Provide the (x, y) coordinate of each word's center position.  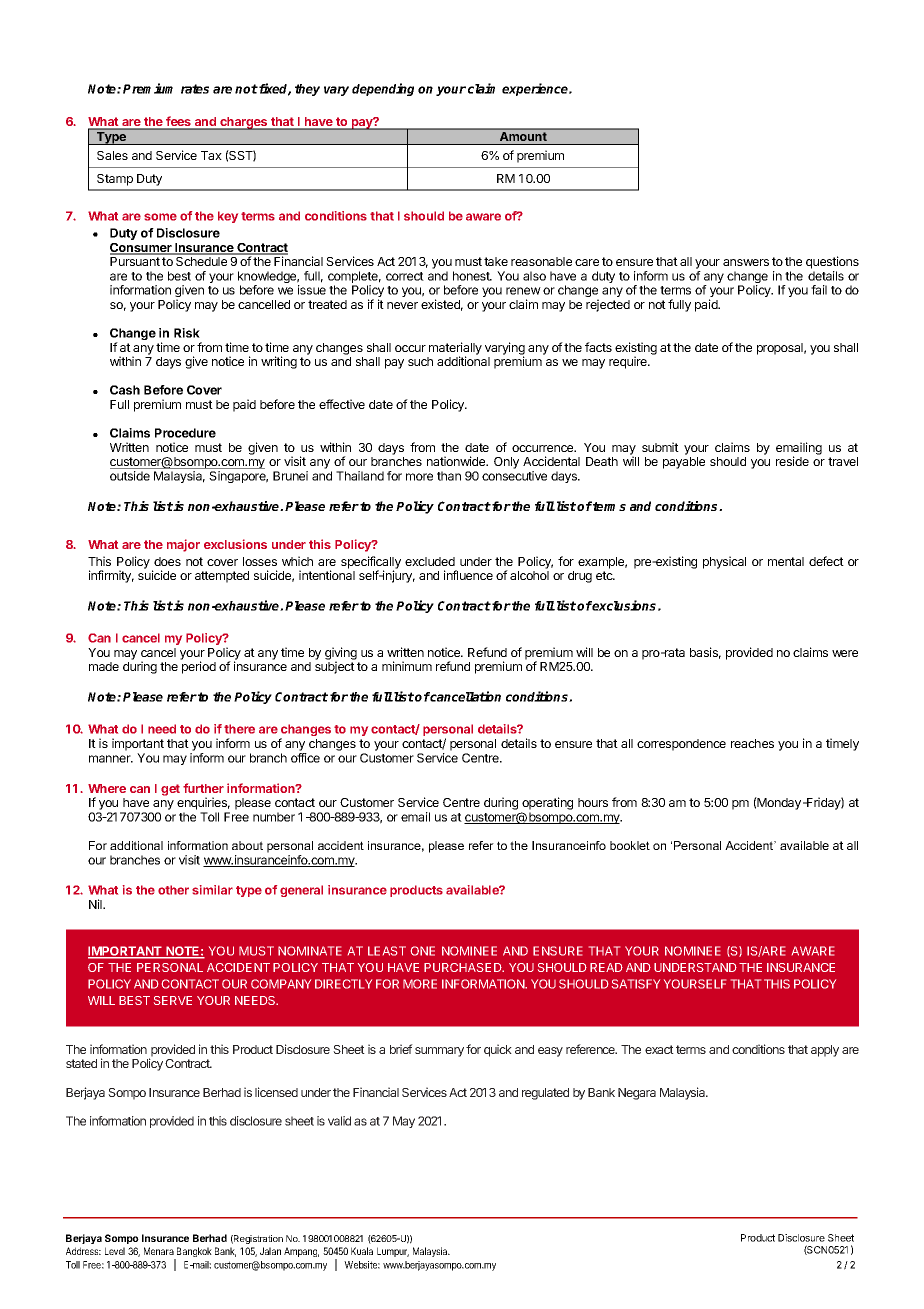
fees (178, 122)
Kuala (362, 1251)
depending (383, 89)
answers (746, 262)
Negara (637, 1094)
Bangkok (193, 1253)
